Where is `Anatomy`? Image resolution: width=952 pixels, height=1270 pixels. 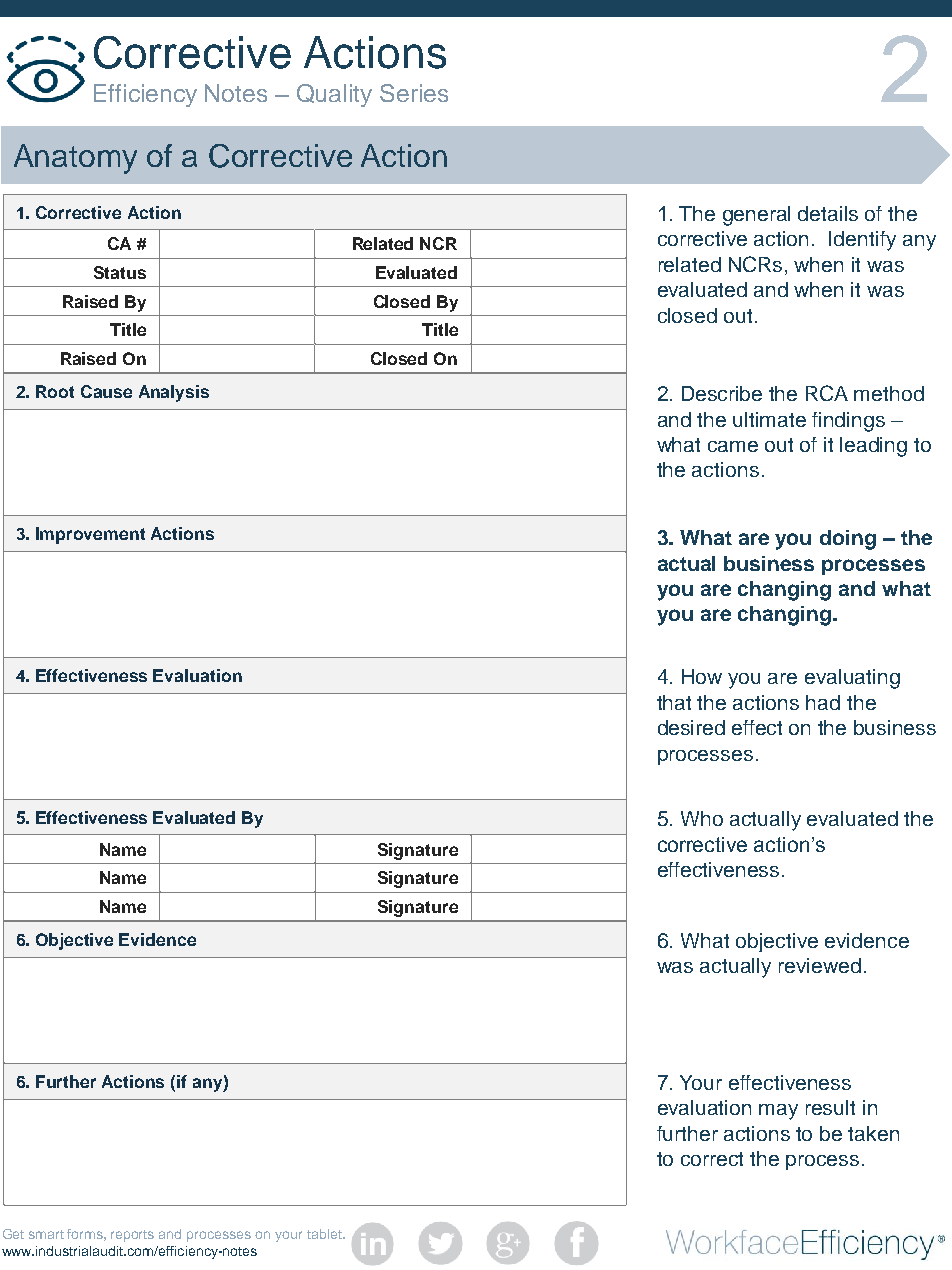
Anatomy is located at coordinates (75, 159).
